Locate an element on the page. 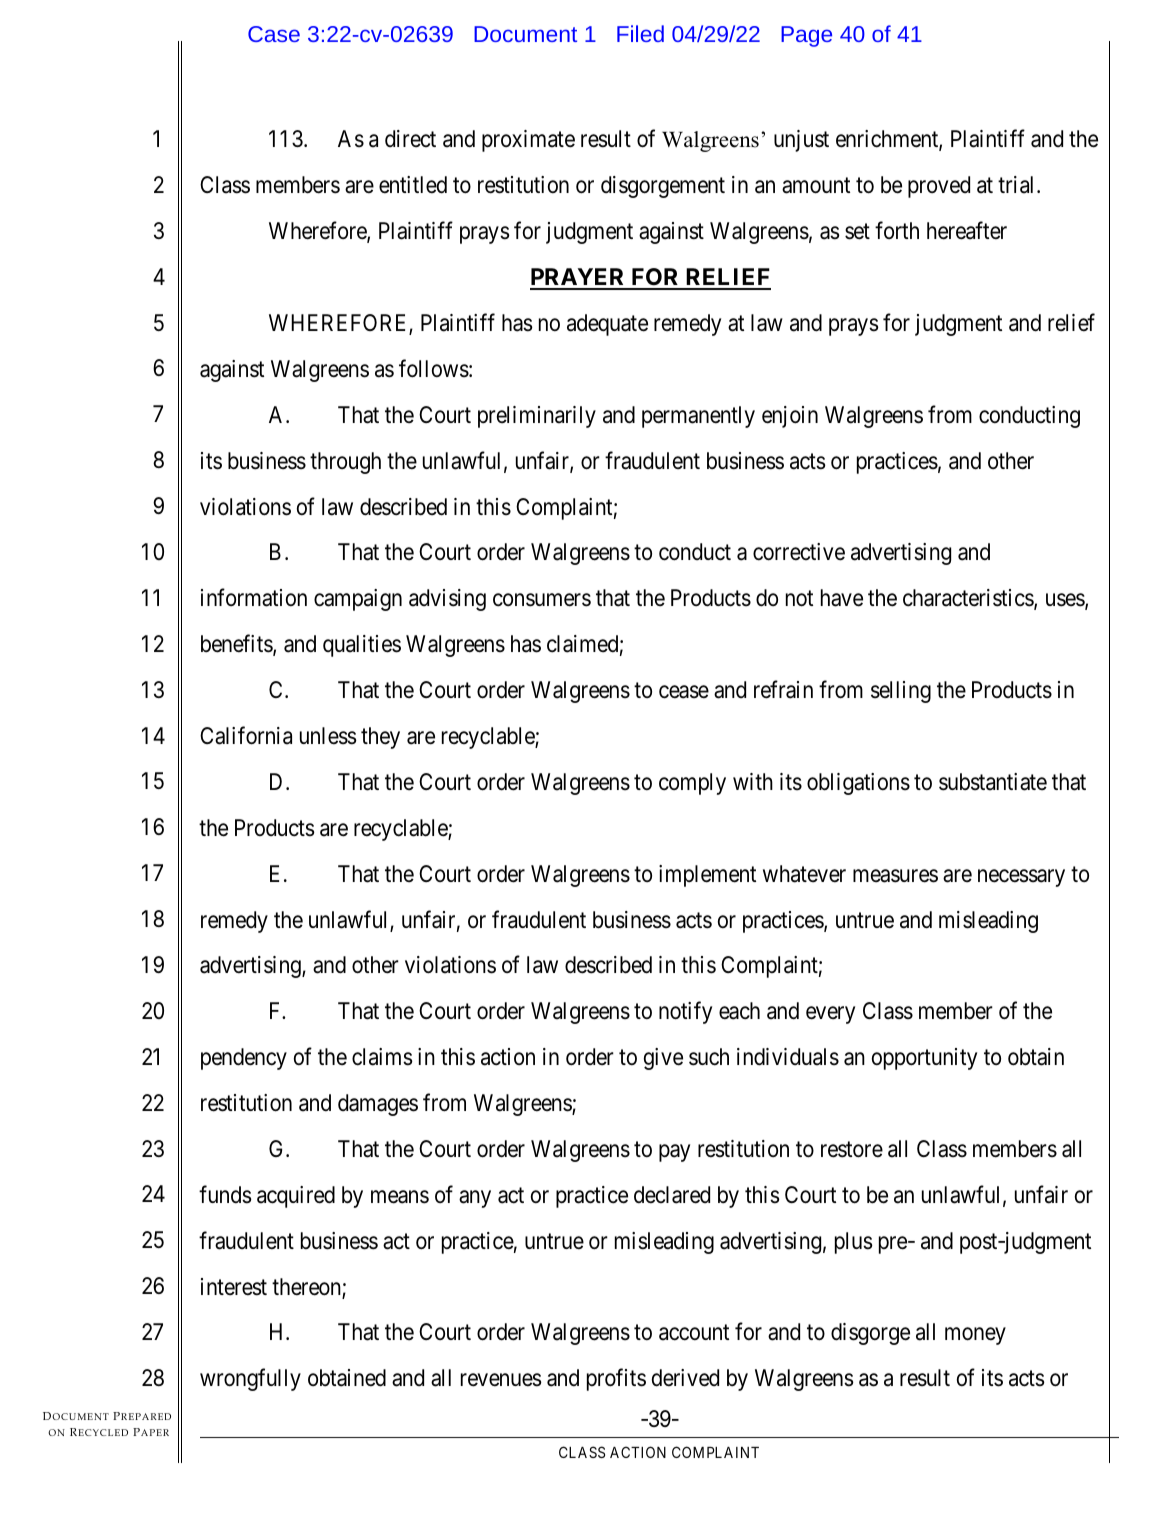  thereon is located at coordinates (307, 1288).
